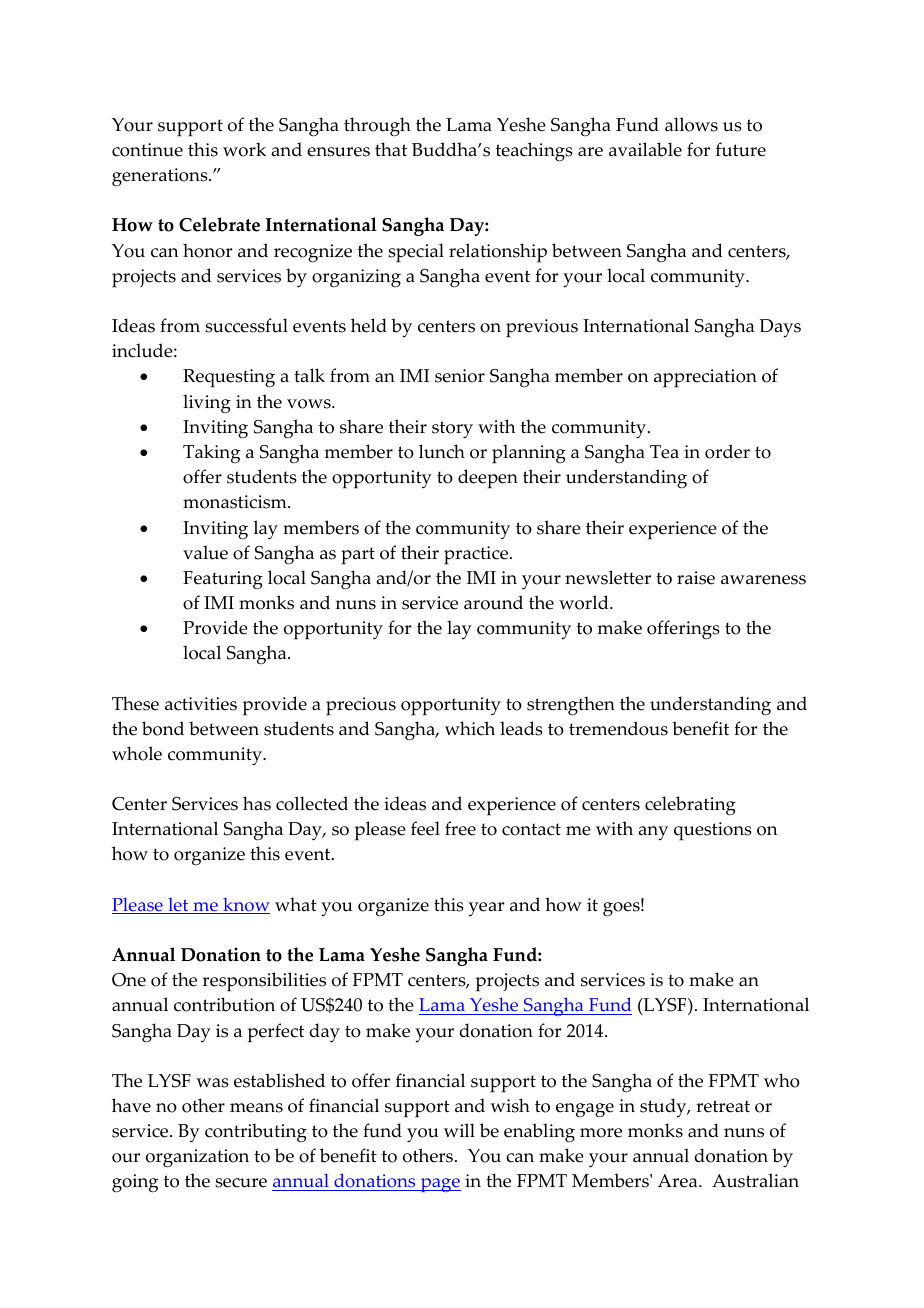  What do you see at coordinates (741, 149) in the document?
I see `future` at bounding box center [741, 149].
